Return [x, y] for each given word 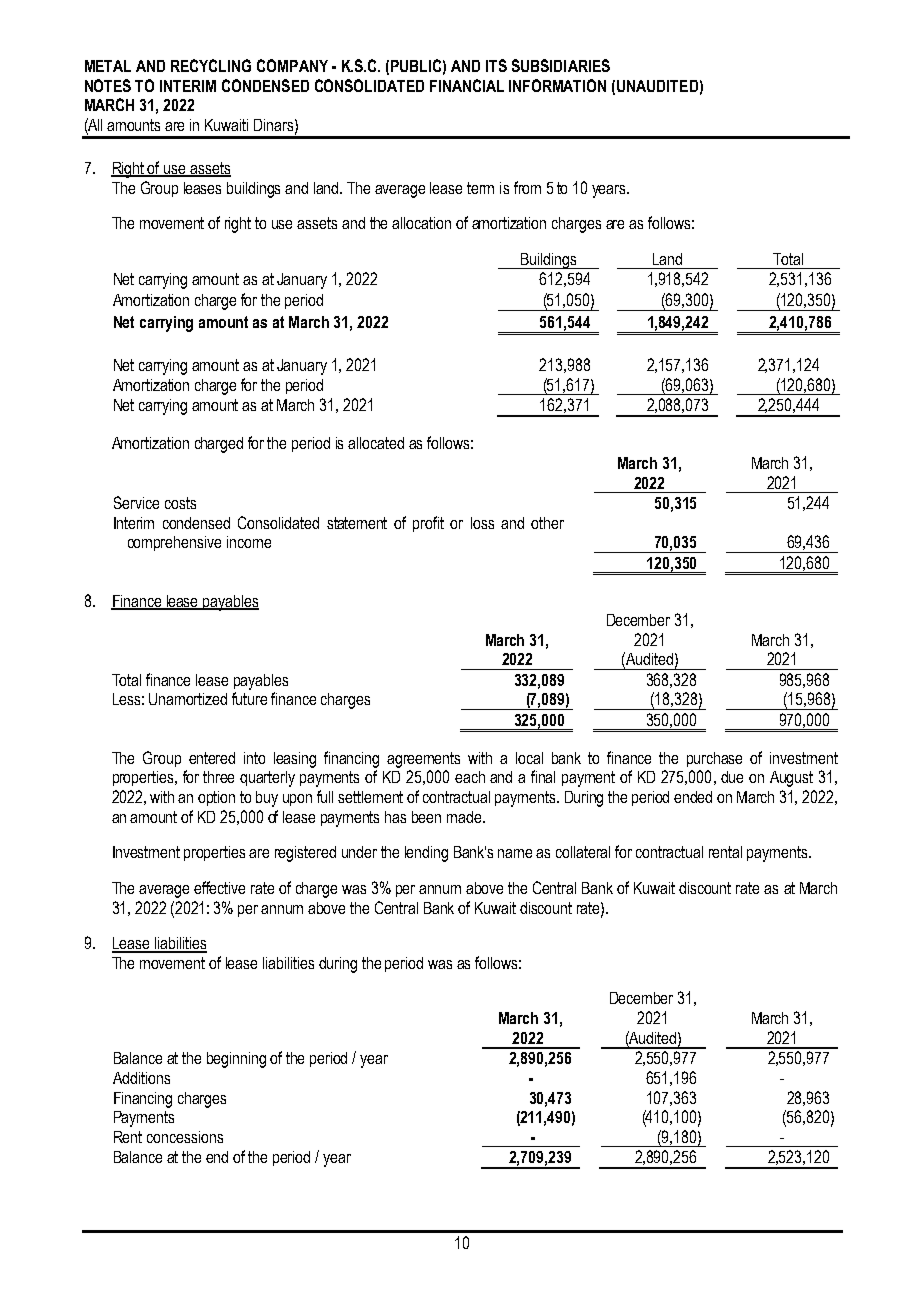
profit [428, 524]
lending [426, 854]
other [547, 523]
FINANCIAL [467, 85]
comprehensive [174, 543]
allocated [376, 443]
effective [219, 887]
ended [693, 797]
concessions [185, 1137]
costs [180, 503]
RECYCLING [211, 65]
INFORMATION [557, 85]
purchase [714, 759]
